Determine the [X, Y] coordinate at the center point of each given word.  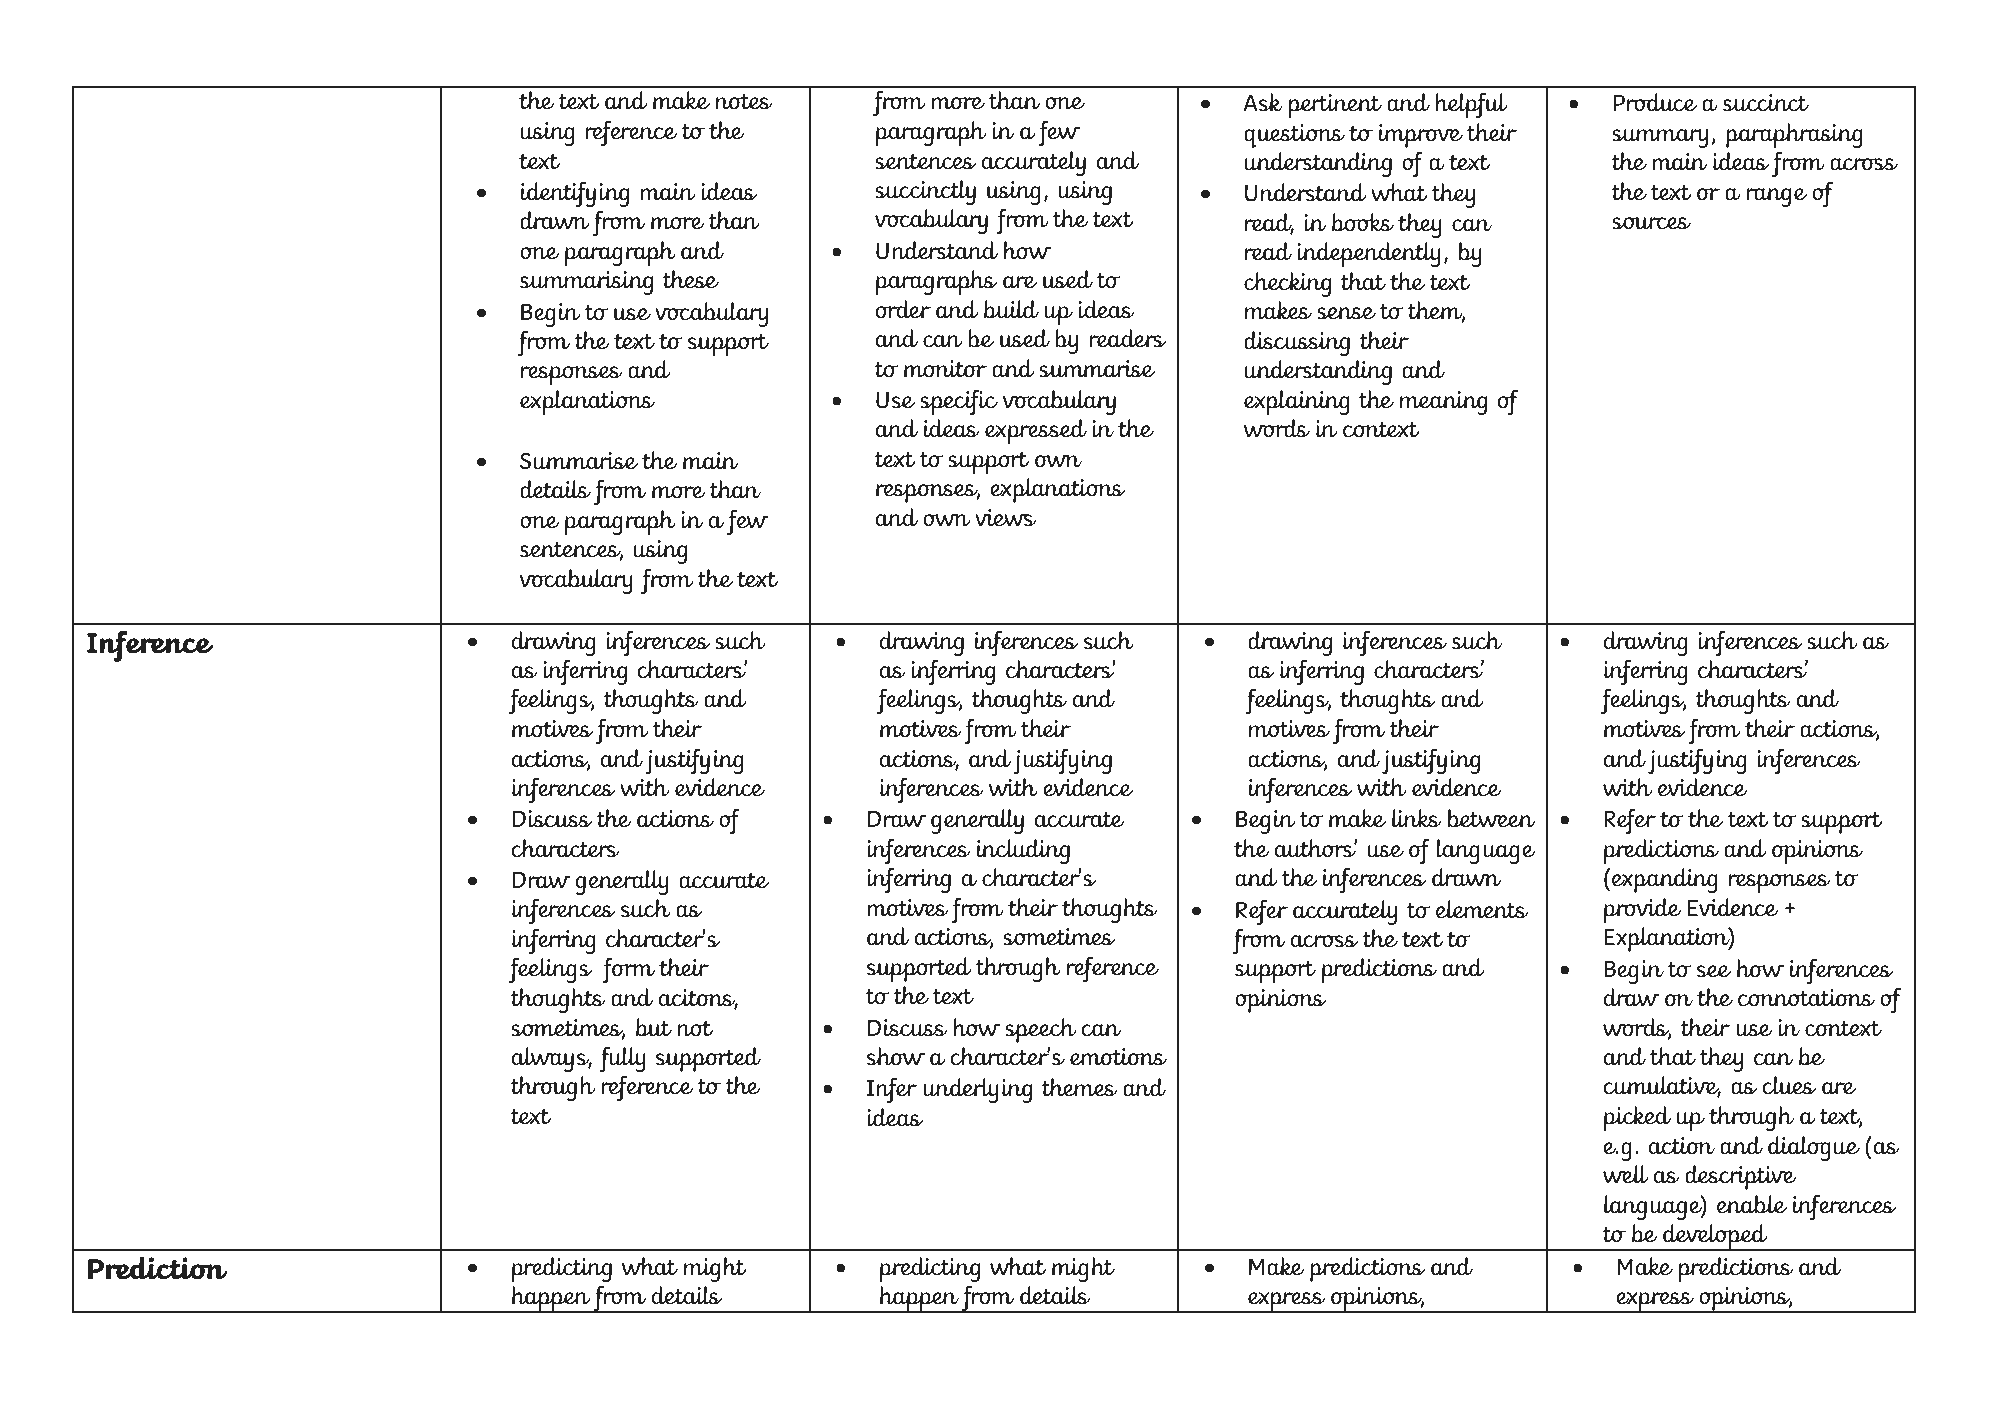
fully [623, 1059]
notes [744, 101]
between [1491, 818]
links [1417, 818]
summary [1660, 138]
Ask [1263, 102]
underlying [977, 1090]
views [1006, 517]
